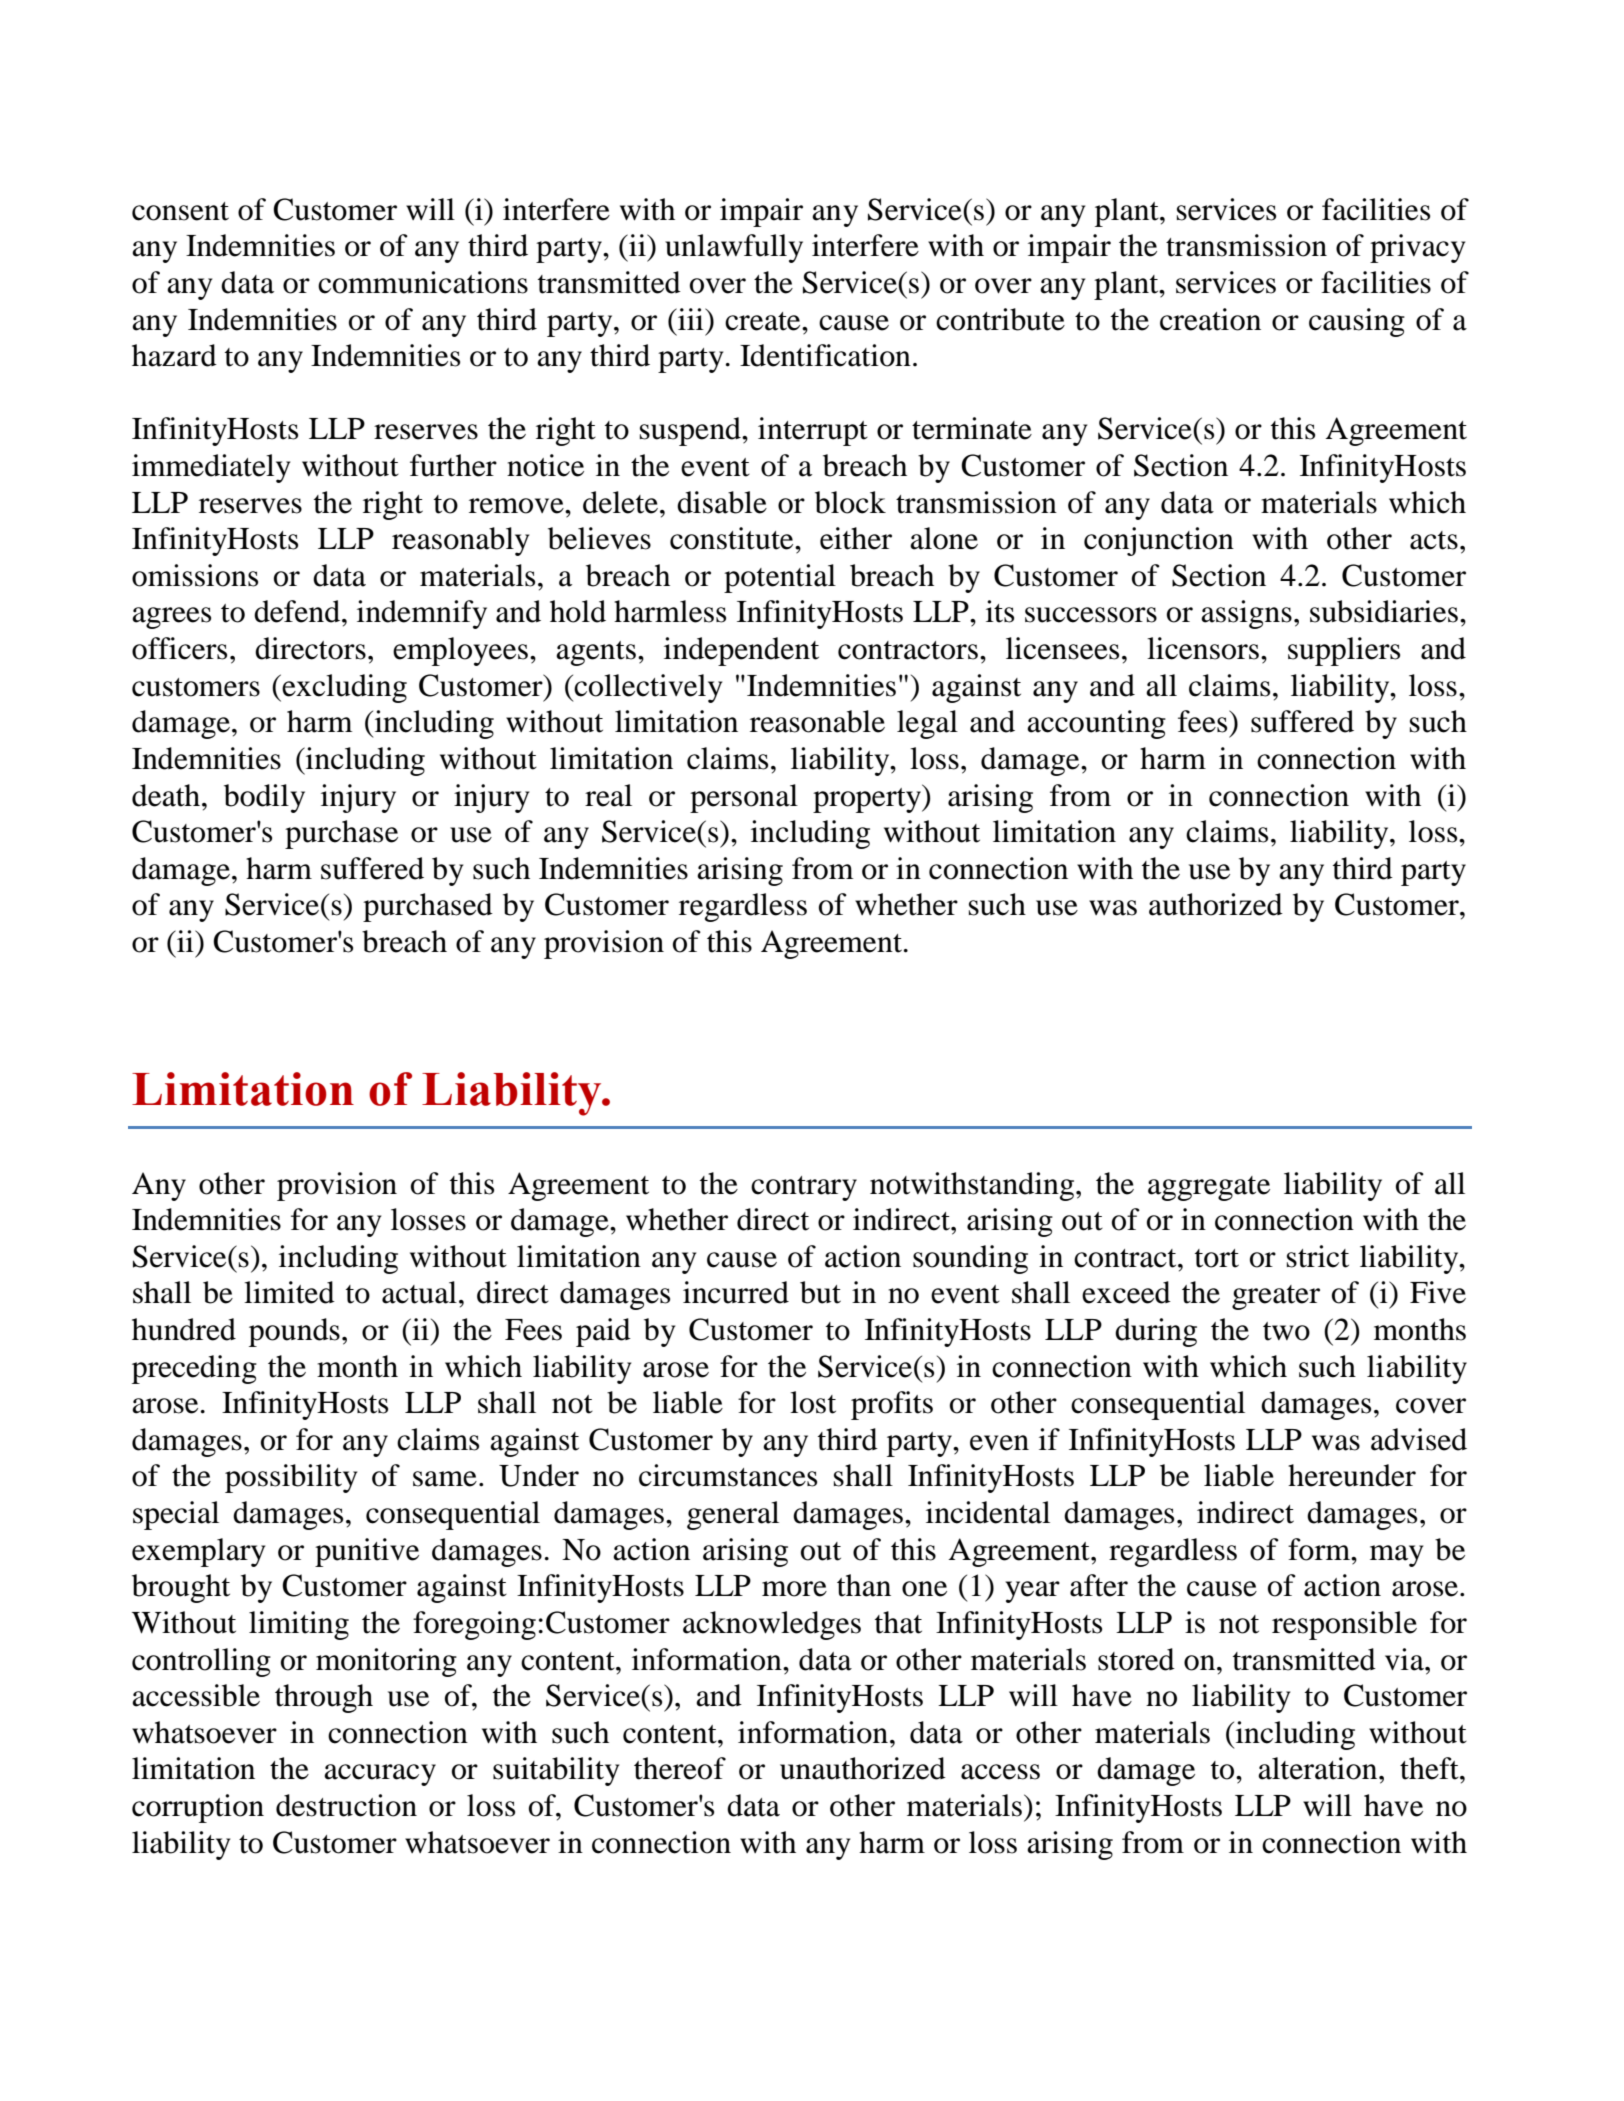 The width and height of the document is (1624, 2101). Describe the element at coordinates (294, 1332) in the document. I see `pounds` at that location.
